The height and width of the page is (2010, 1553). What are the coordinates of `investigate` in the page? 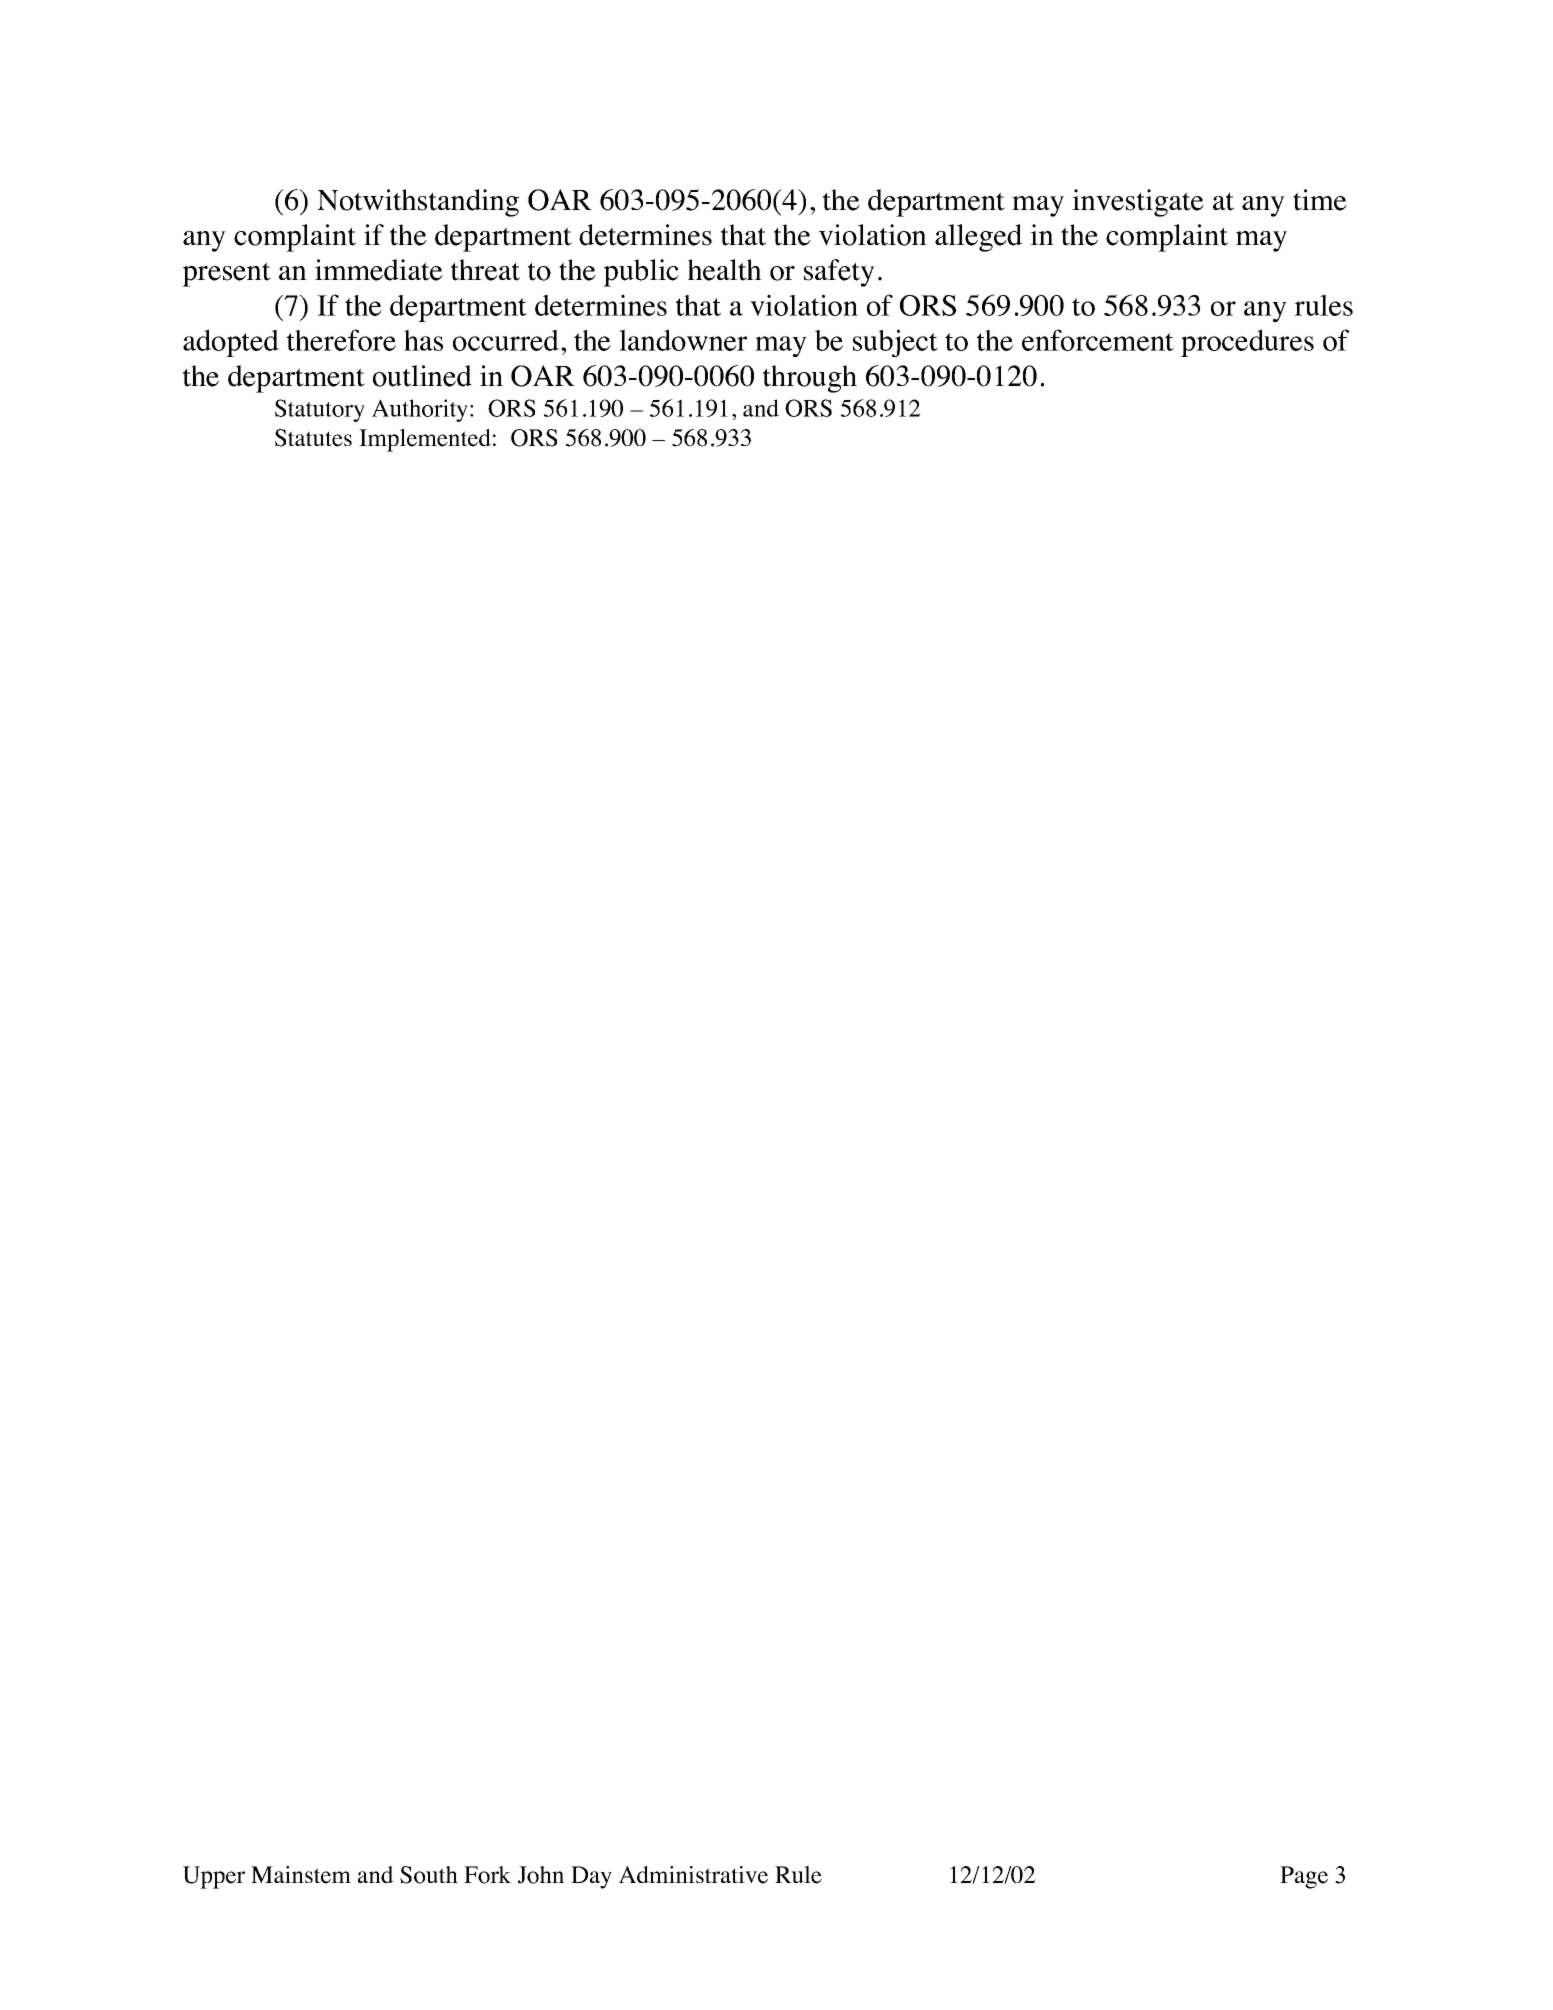 It's located at (1138, 203).
